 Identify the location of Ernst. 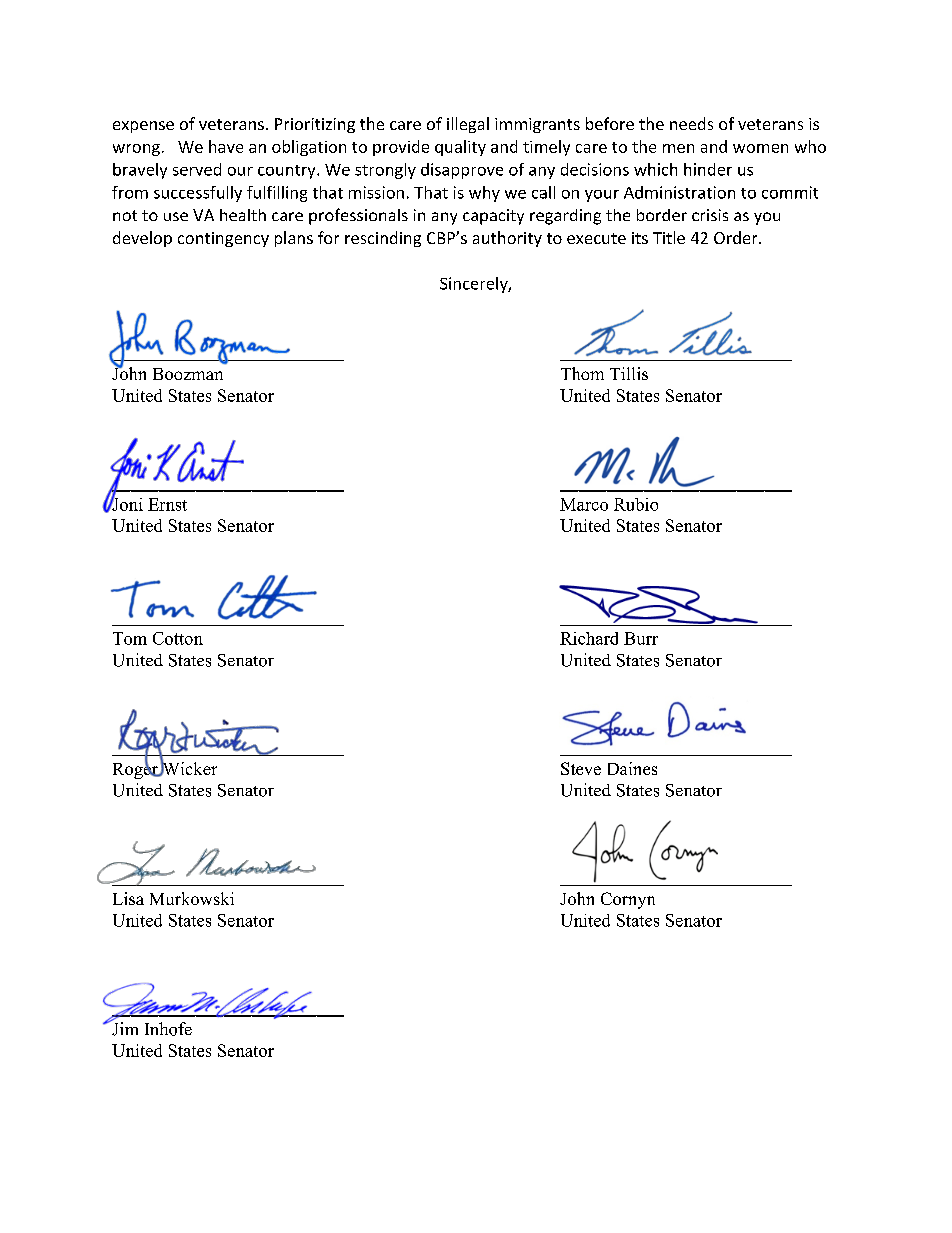
(167, 504).
